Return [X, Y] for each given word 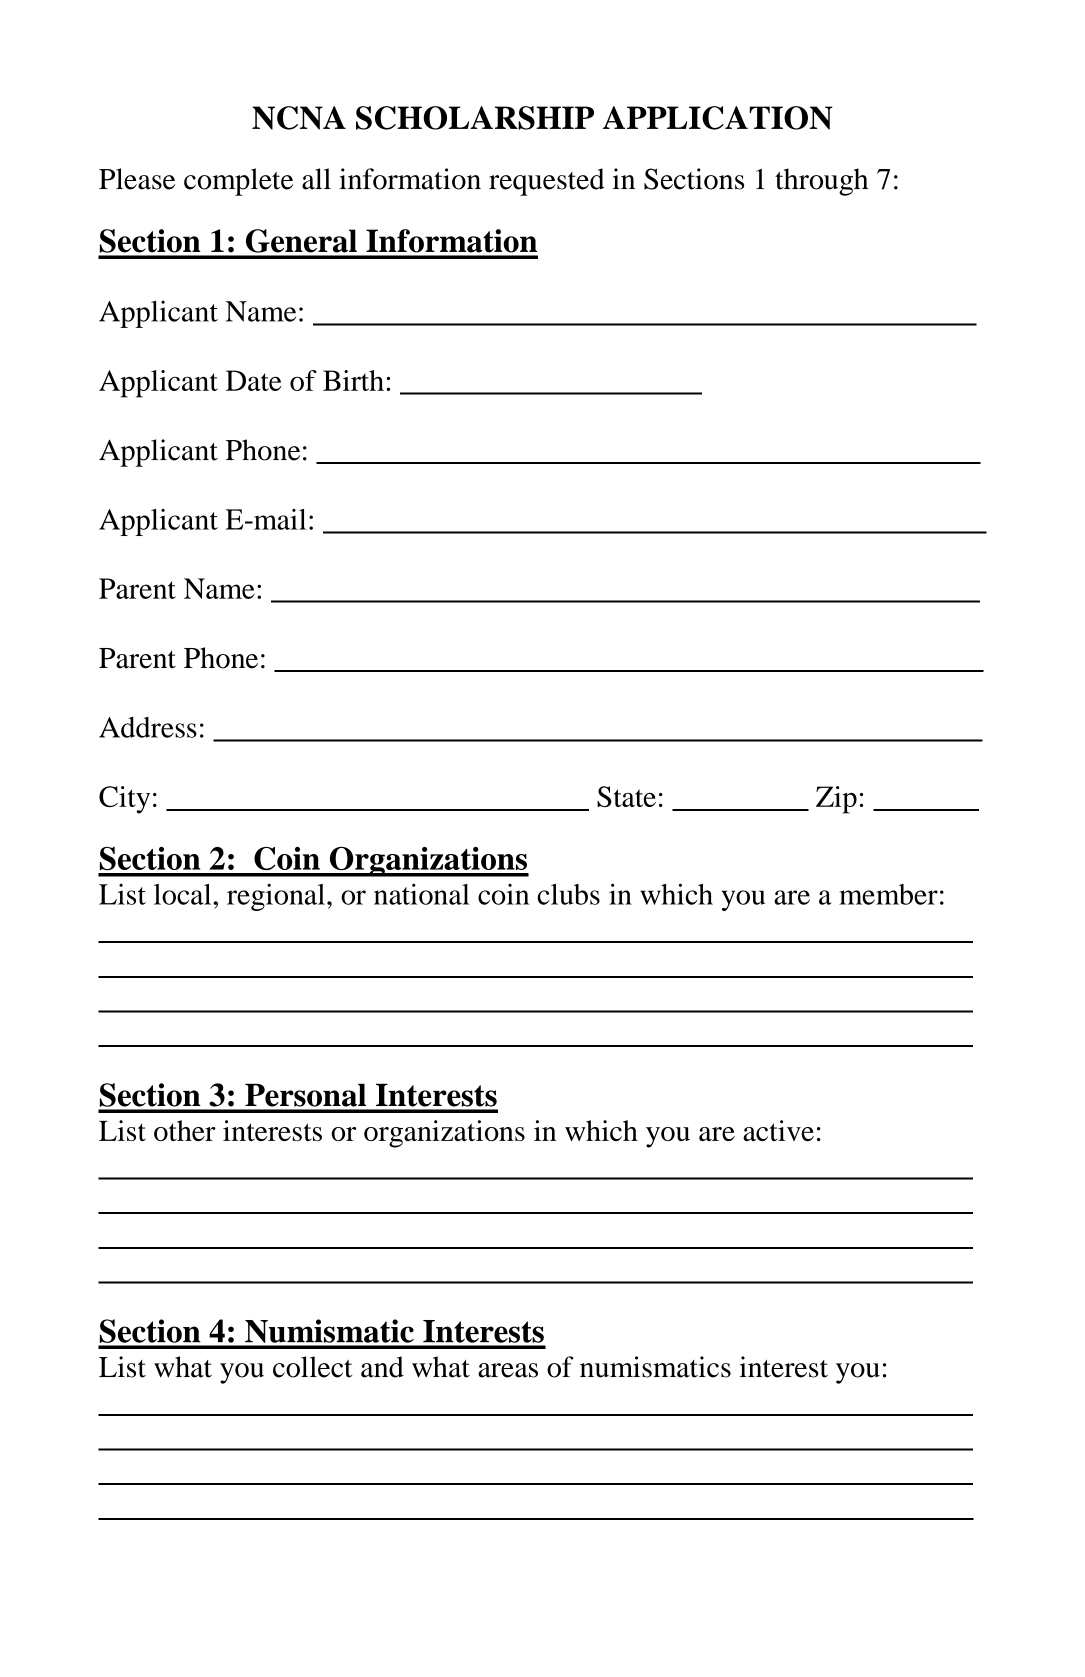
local [184, 894]
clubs [568, 894]
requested [547, 182]
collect [312, 1367]
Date [254, 380]
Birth [353, 380]
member [888, 894]
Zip [836, 800]
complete [238, 182]
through [821, 182]
